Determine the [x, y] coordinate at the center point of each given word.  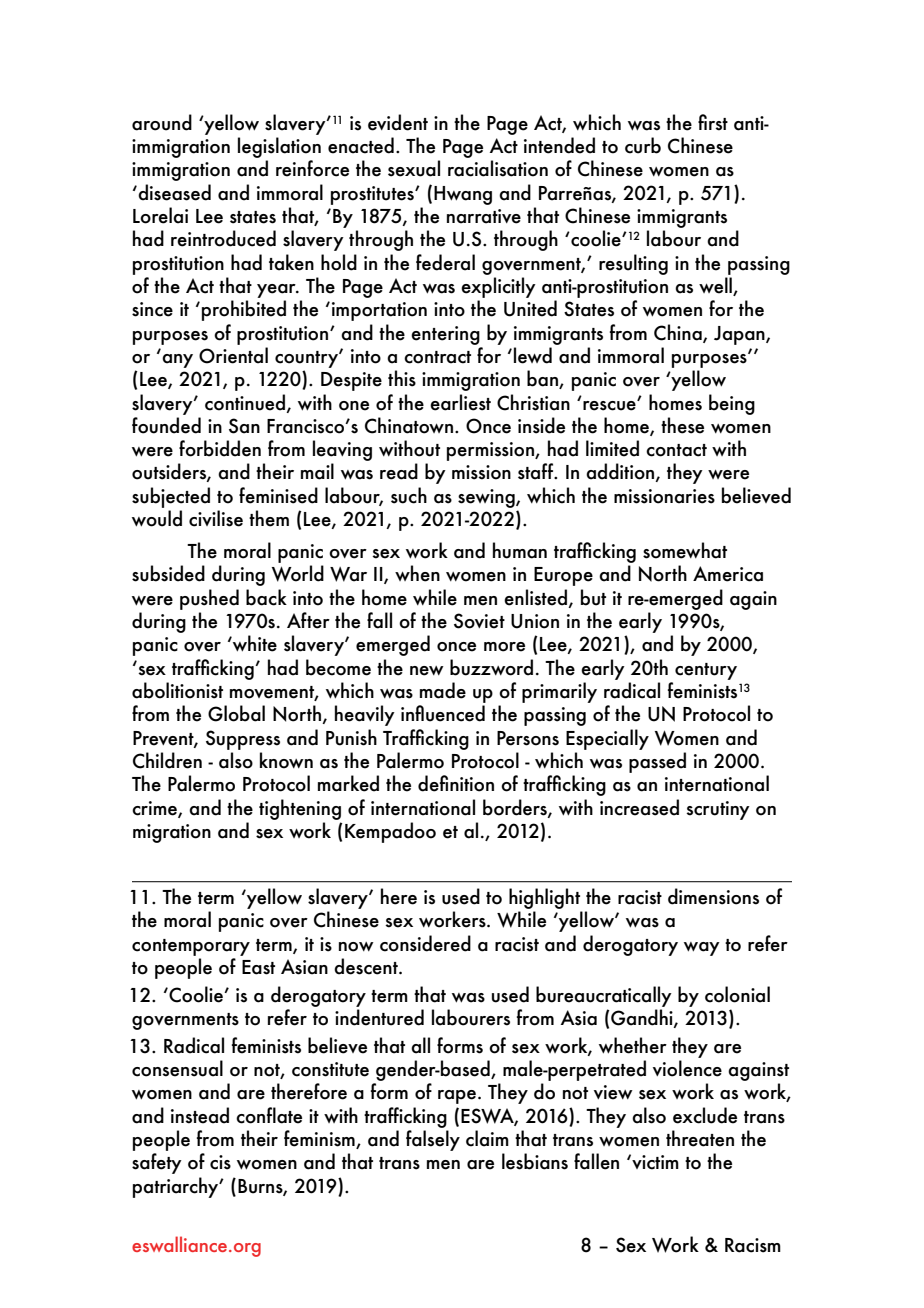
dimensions [713, 896]
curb [643, 145]
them [269, 518]
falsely [433, 1140]
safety [157, 1163]
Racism [753, 1245]
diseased [173, 192]
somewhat [685, 550]
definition [456, 783]
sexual [414, 168]
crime [155, 809]
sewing [487, 498]
